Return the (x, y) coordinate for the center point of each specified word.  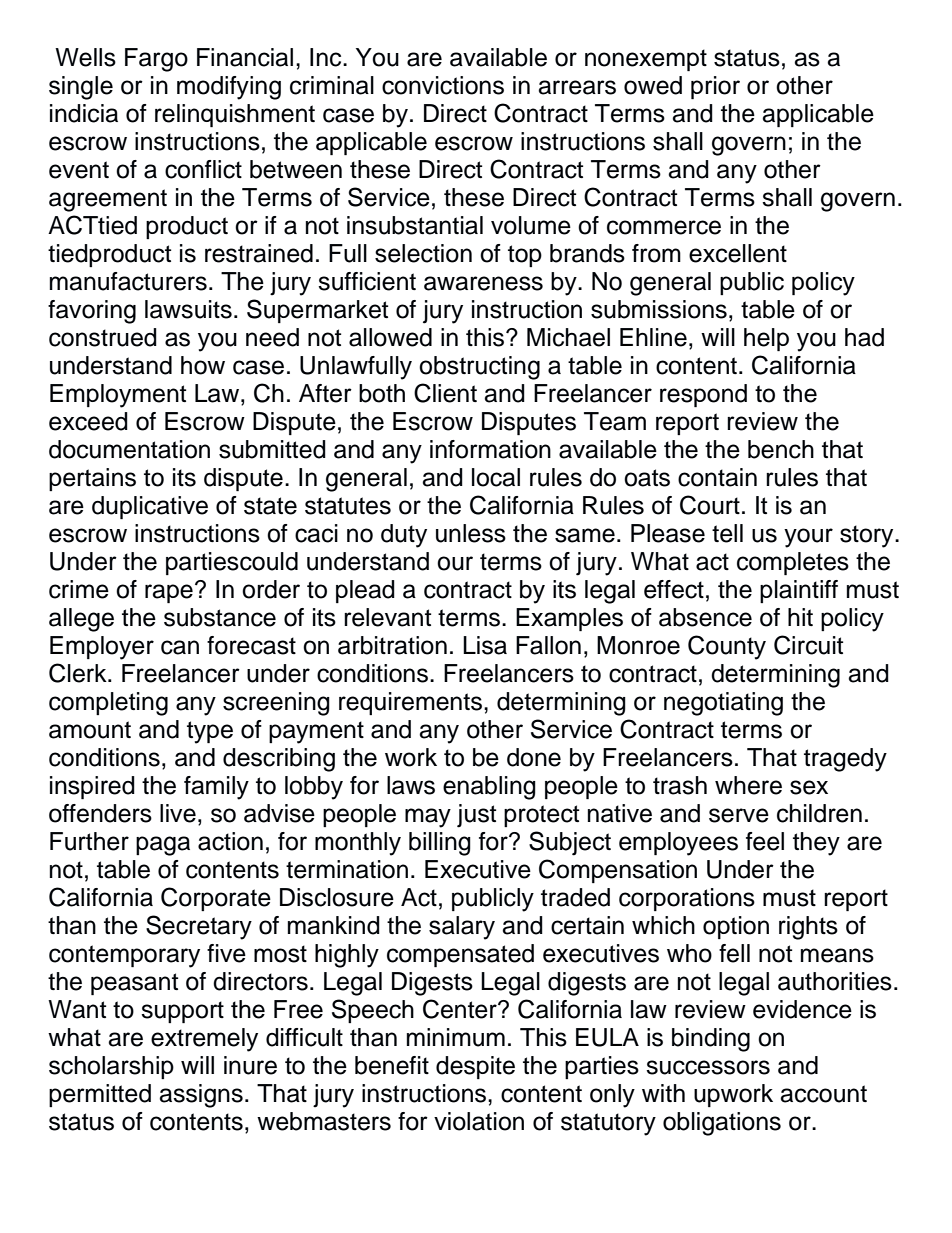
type (210, 732)
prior (715, 87)
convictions (443, 85)
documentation (129, 449)
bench (781, 449)
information (490, 449)
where (748, 785)
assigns (201, 1096)
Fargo (156, 60)
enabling (489, 788)
